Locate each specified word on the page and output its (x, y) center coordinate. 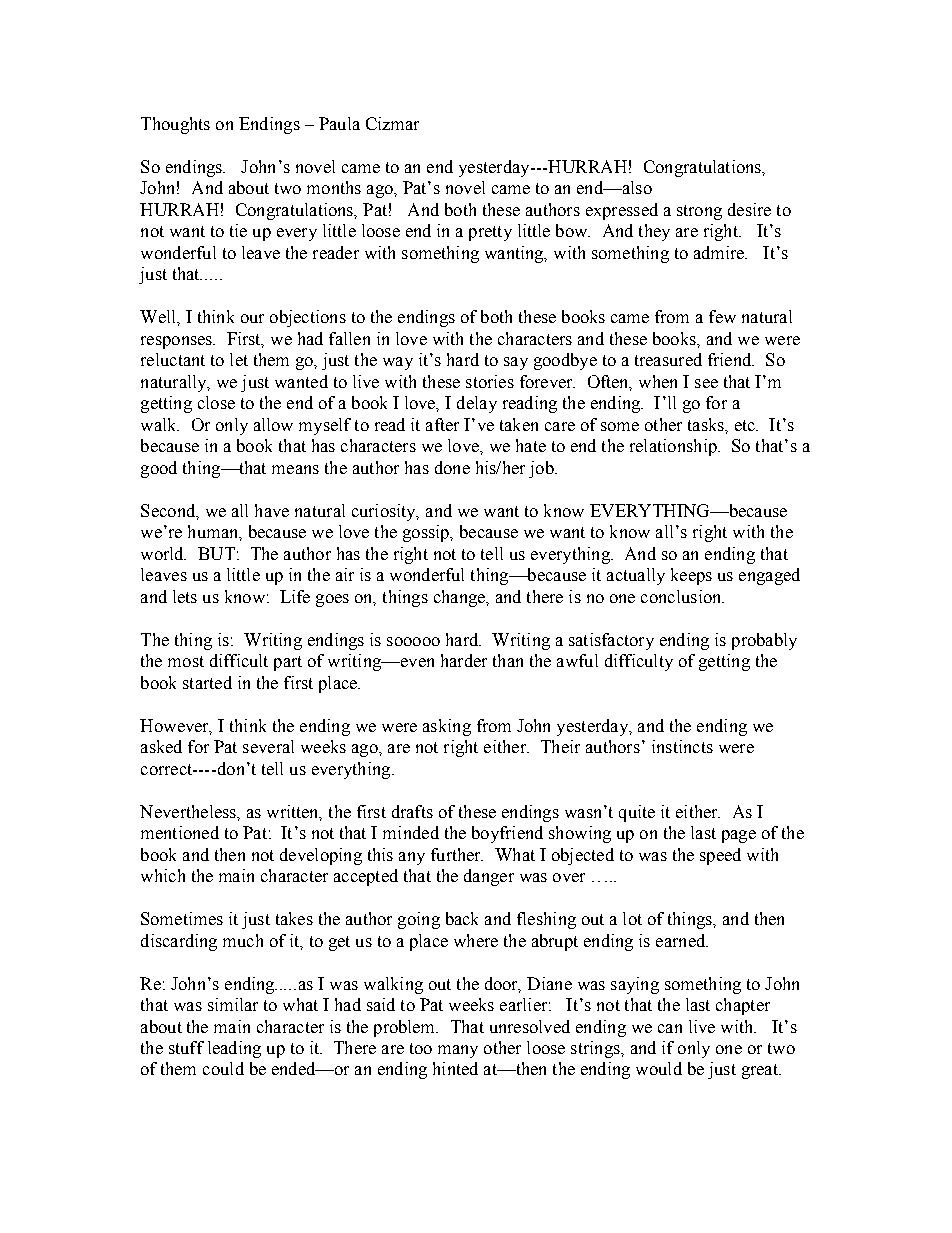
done (452, 467)
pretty (490, 233)
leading (234, 1049)
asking (447, 727)
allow (273, 424)
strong (699, 212)
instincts (682, 746)
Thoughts (175, 125)
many (458, 1051)
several (268, 746)
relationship (674, 447)
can (670, 1028)
